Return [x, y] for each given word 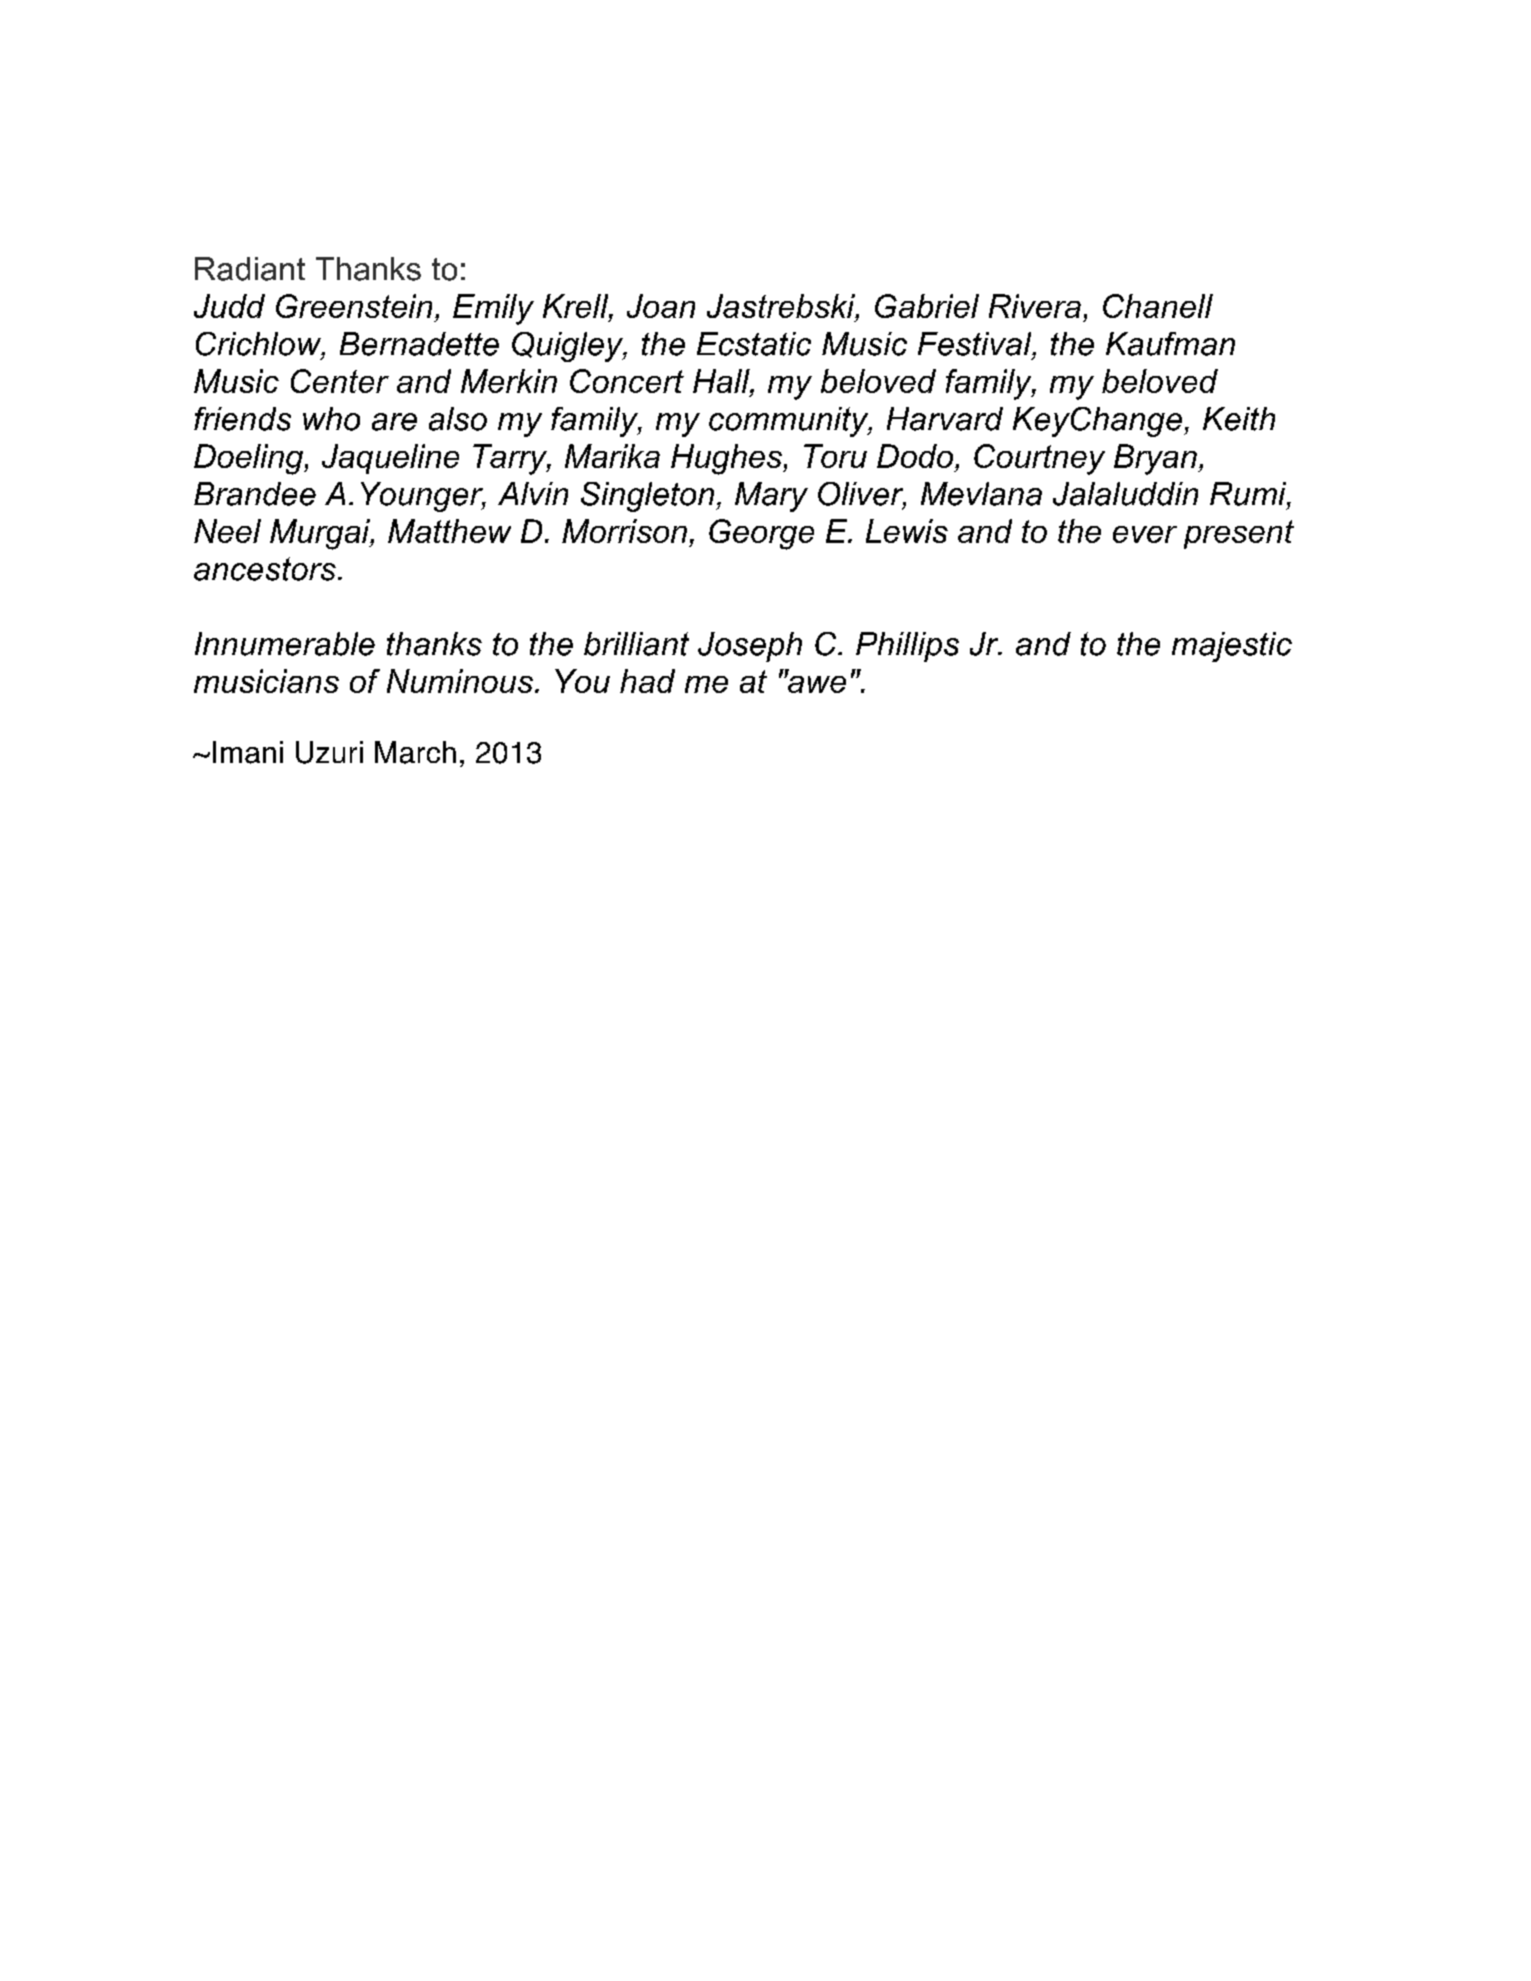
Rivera [1035, 306]
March [415, 752]
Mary [771, 497]
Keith [1239, 419]
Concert [627, 381]
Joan [661, 306]
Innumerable [285, 644]
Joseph [750, 647]
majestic [1232, 647]
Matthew [449, 531]
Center [340, 381]
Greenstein [354, 306]
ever [1145, 534]
